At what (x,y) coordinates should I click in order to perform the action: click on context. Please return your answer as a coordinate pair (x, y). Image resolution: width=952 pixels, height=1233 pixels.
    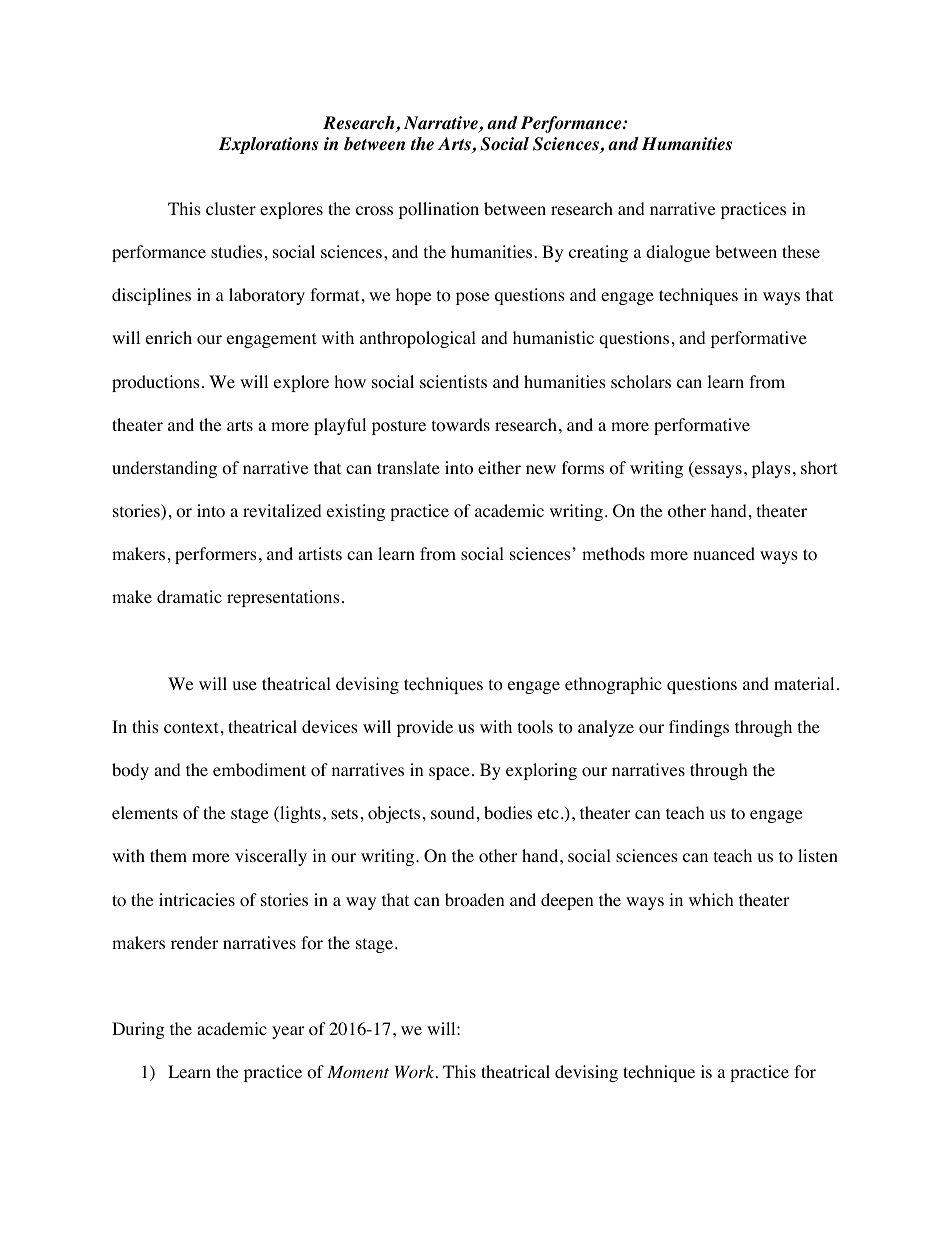
    Looking at the image, I should click on (191, 728).
